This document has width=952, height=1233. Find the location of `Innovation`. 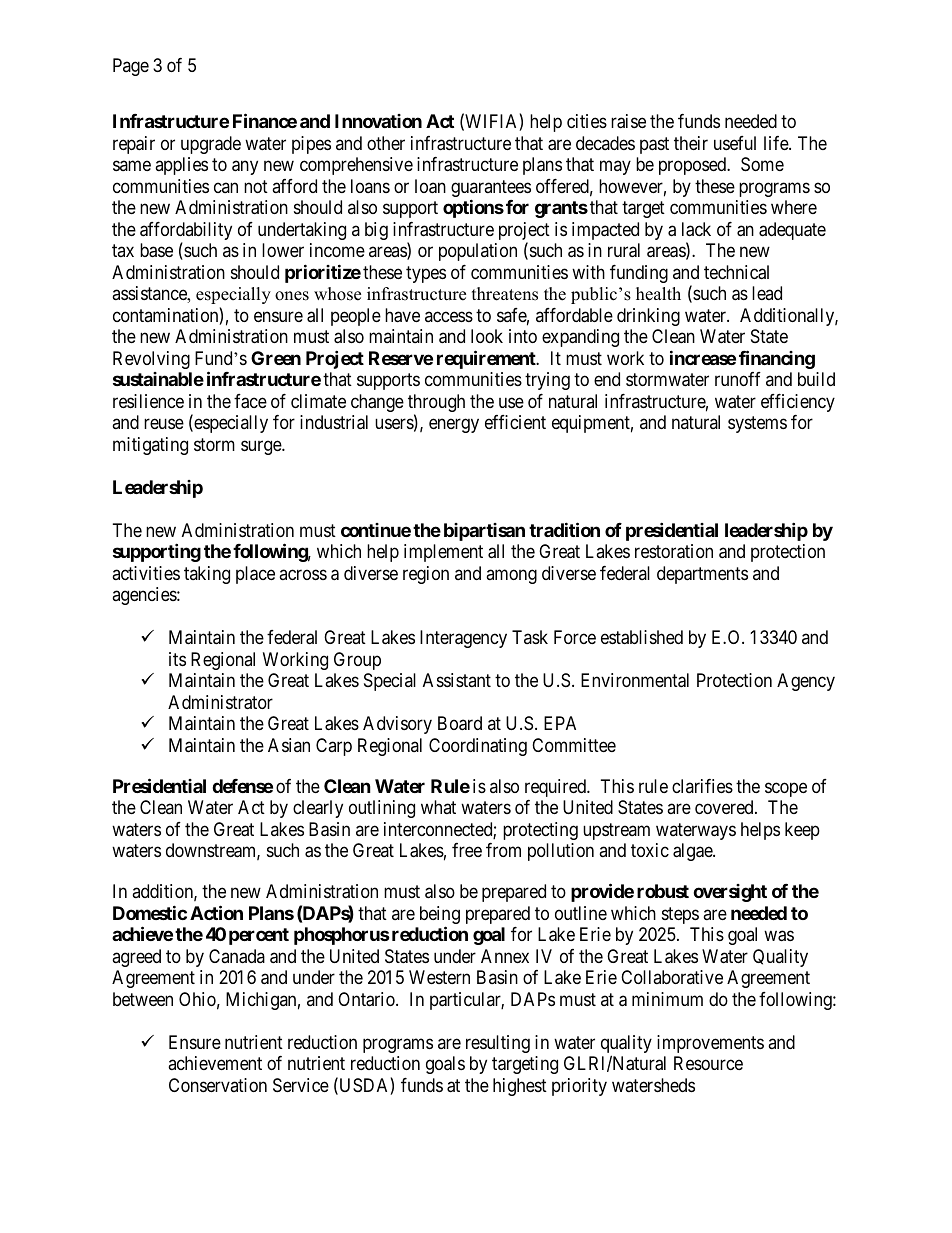

Innovation is located at coordinates (378, 121).
